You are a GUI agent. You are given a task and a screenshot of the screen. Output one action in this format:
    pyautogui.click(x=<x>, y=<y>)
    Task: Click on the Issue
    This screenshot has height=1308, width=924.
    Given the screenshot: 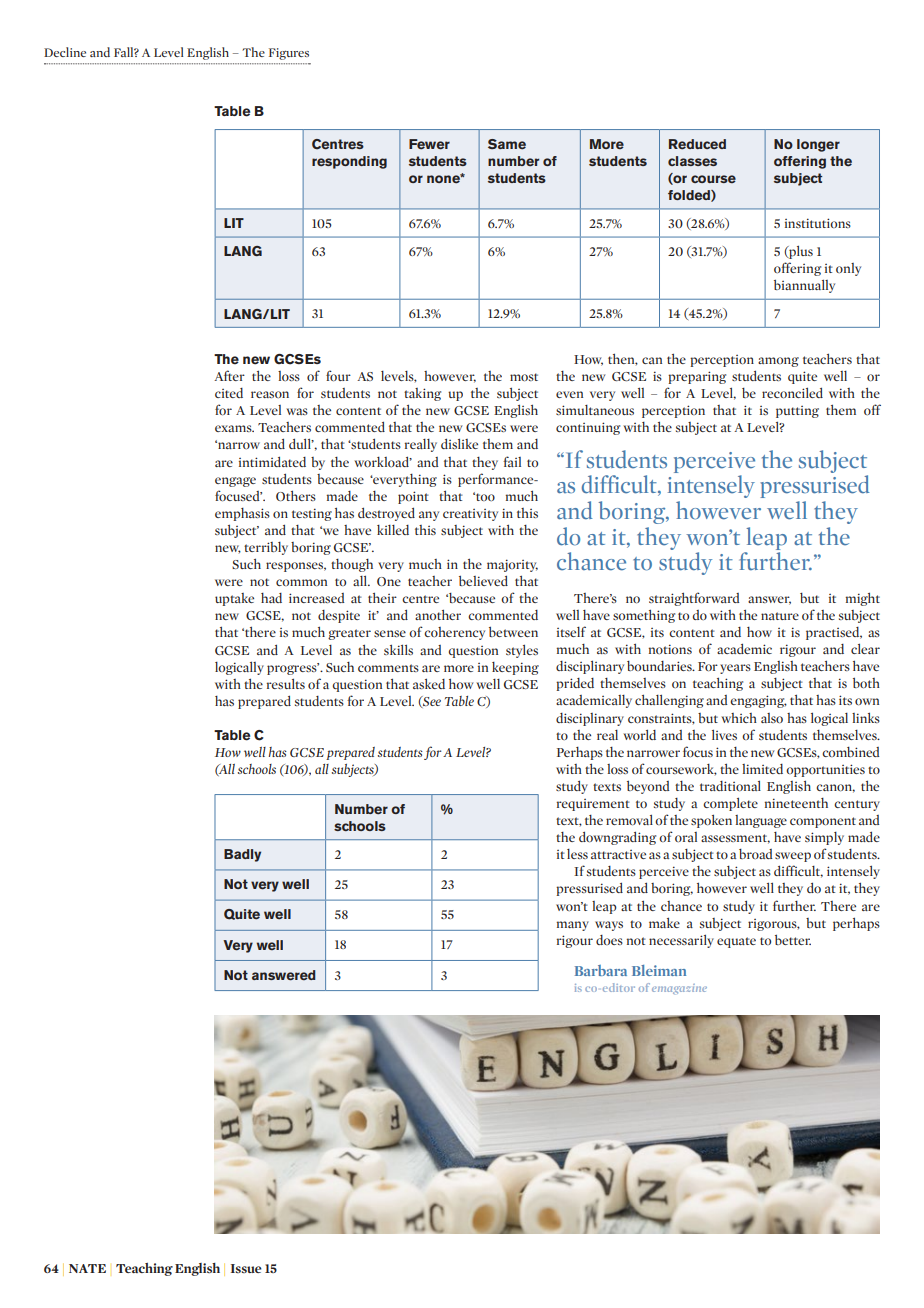 What is the action you would take?
    pyautogui.click(x=246, y=1268)
